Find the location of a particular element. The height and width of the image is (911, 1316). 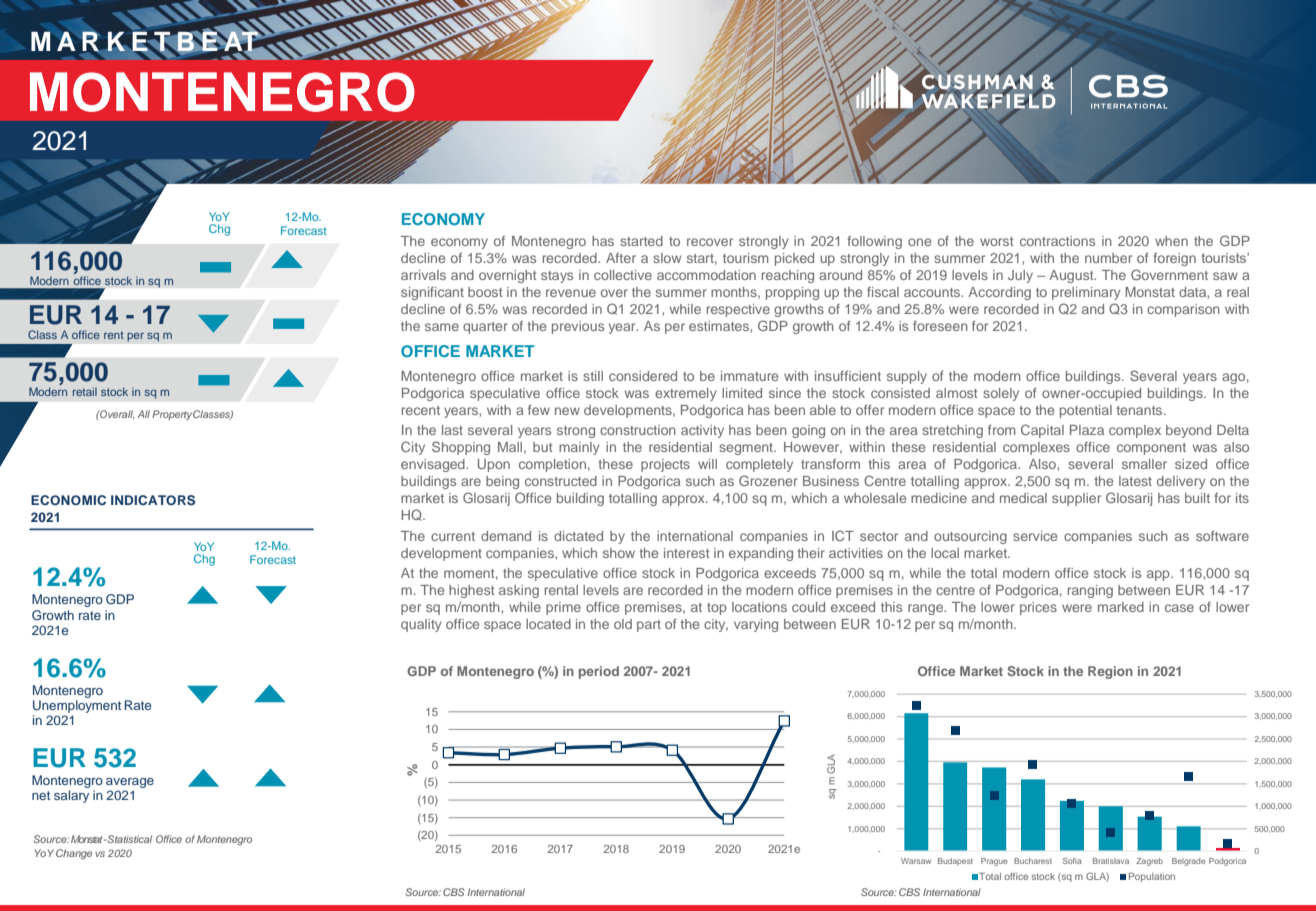

Warsaw is located at coordinates (916, 861).
